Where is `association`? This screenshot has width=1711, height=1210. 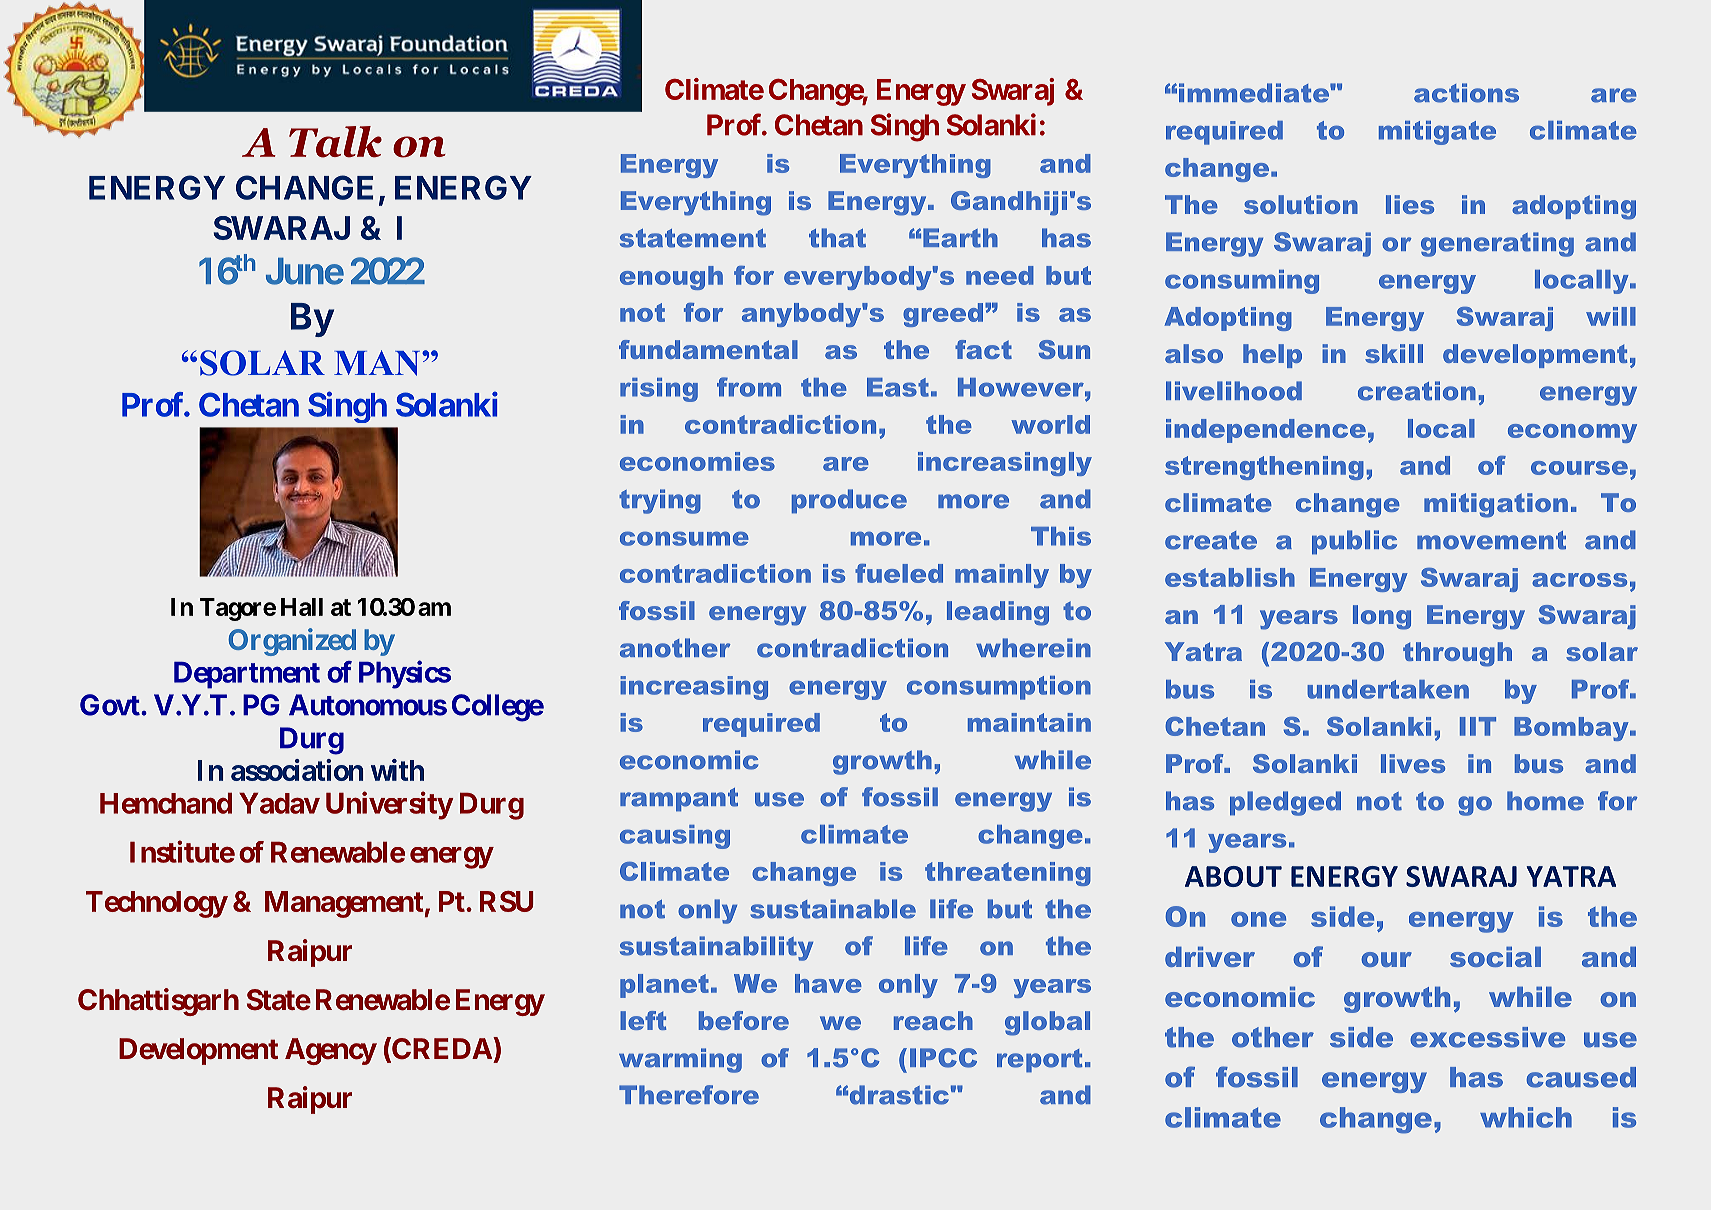 association is located at coordinates (297, 770).
